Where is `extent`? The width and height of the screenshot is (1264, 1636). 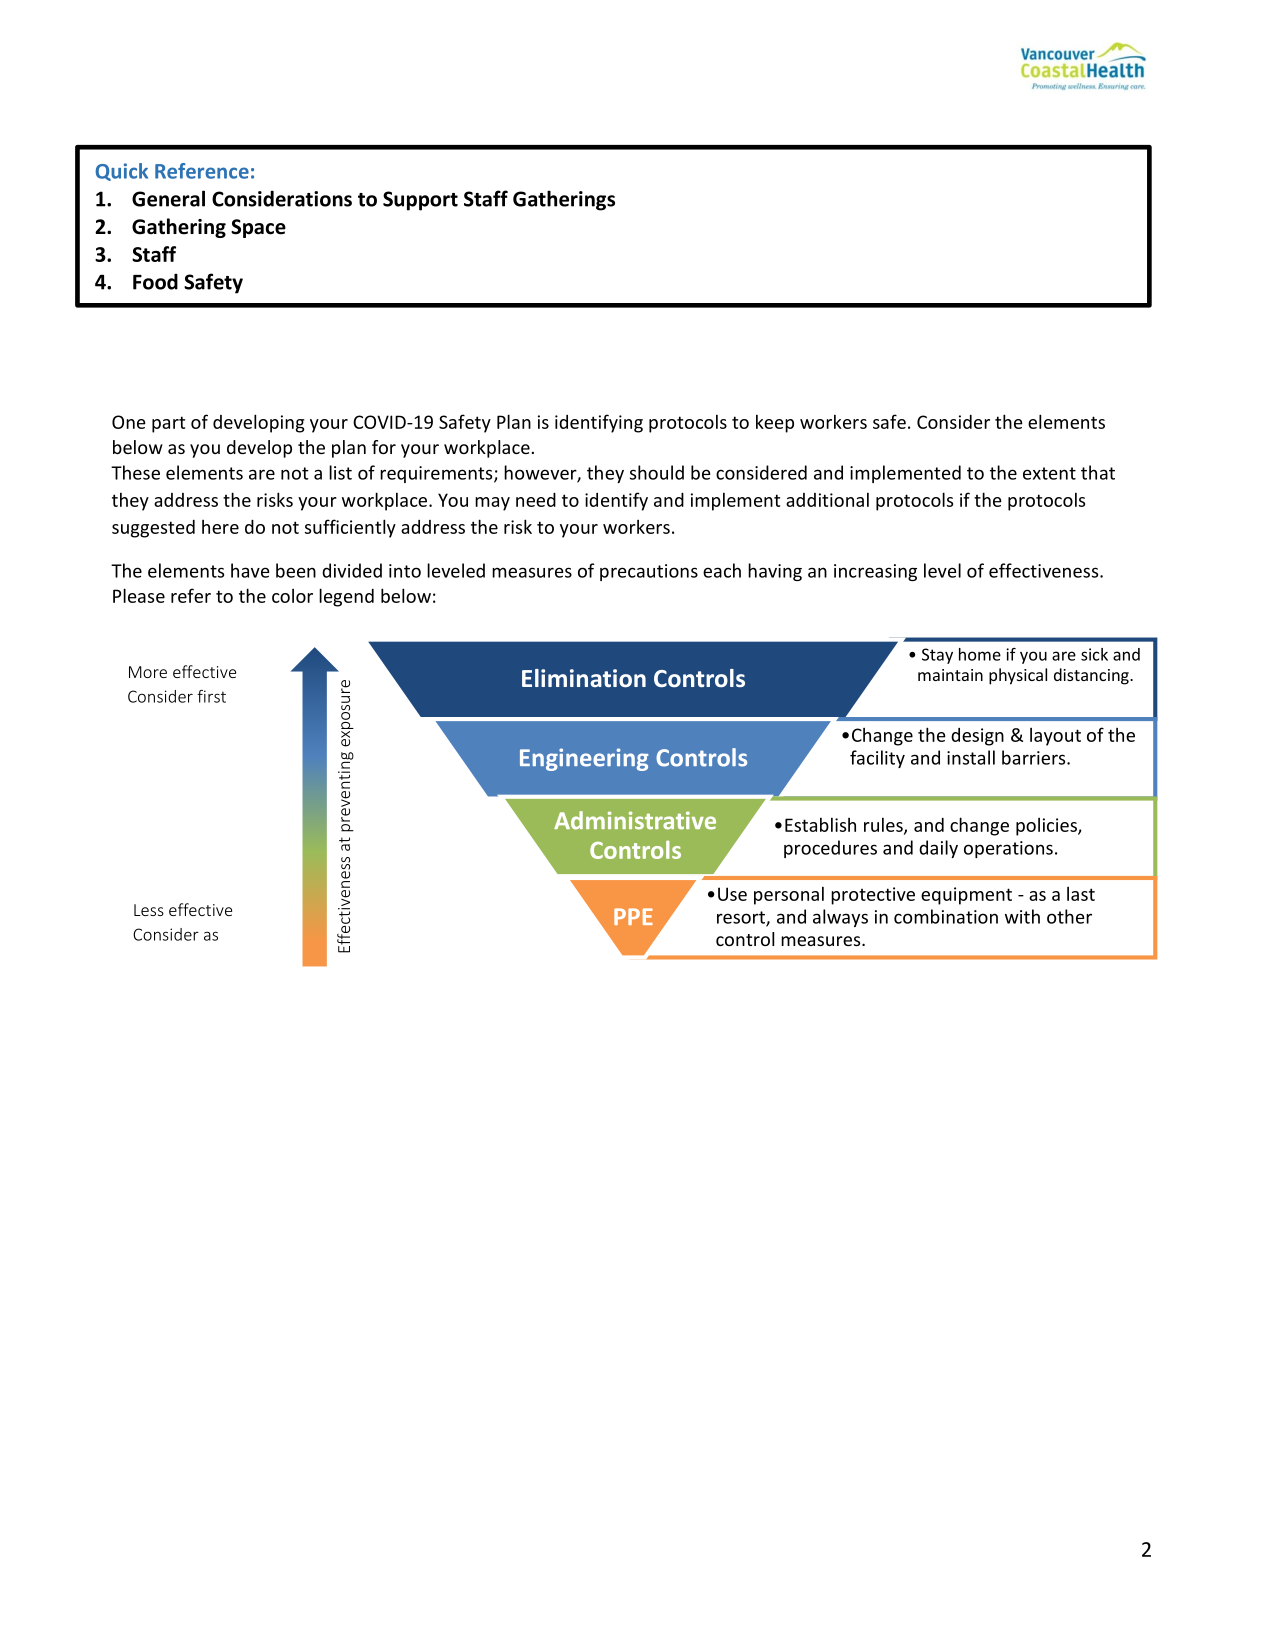 extent is located at coordinates (1049, 473).
